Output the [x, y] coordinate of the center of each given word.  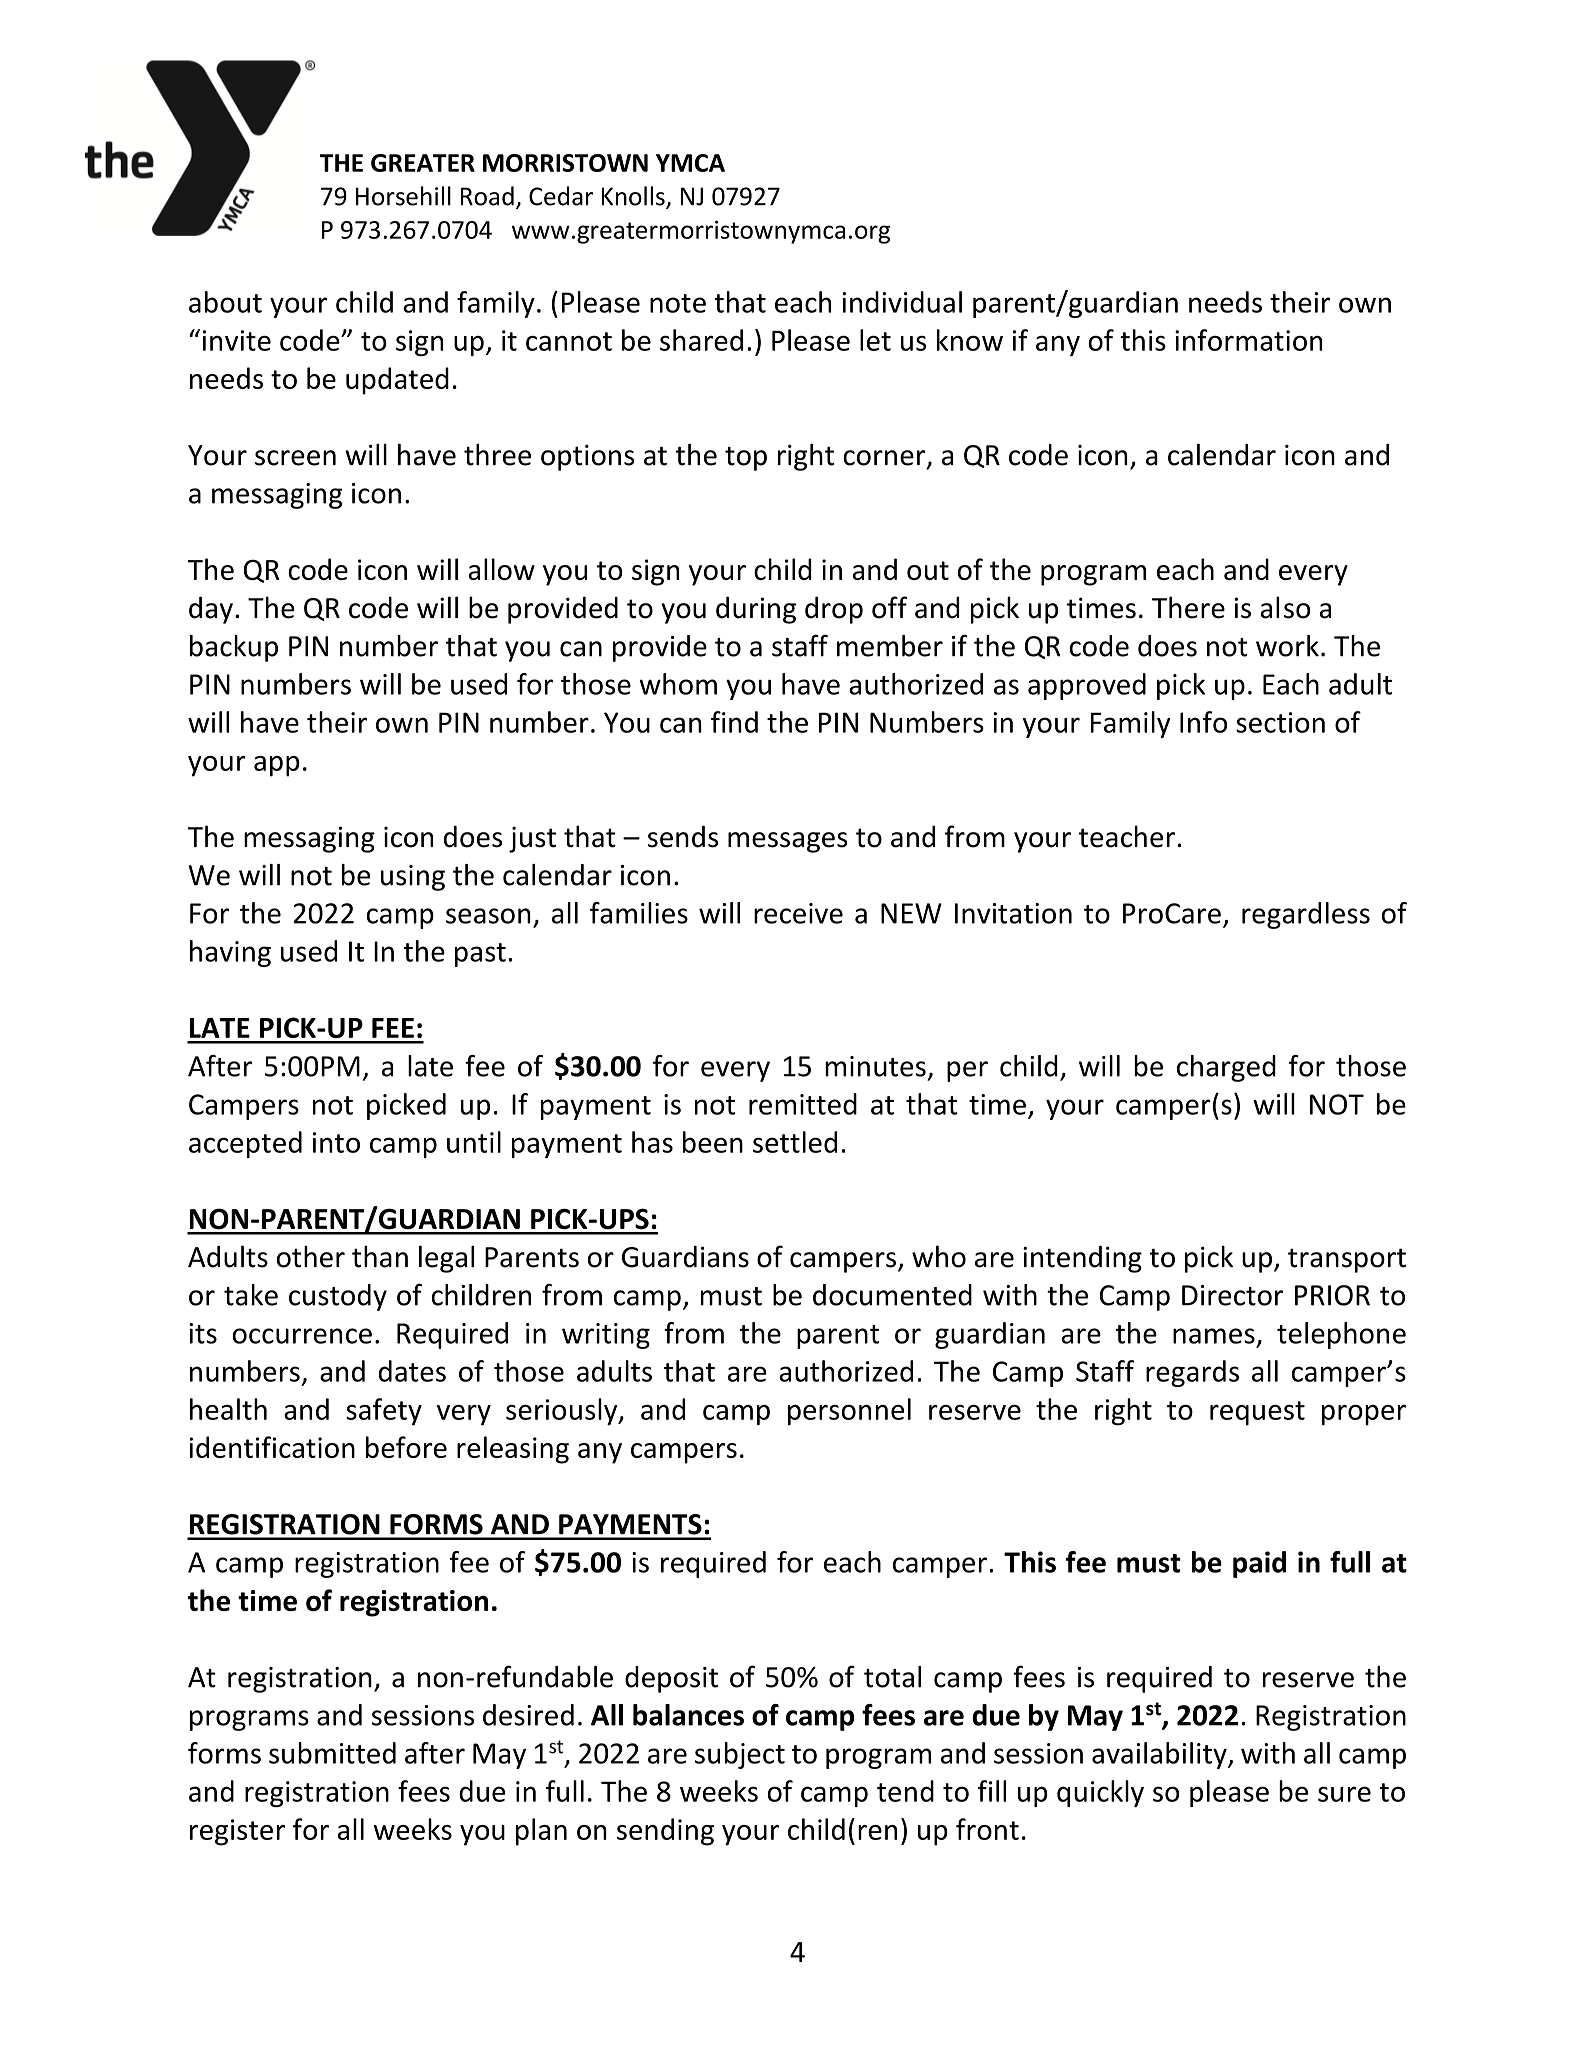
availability [1160, 1755]
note [678, 303]
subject [740, 1755]
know [970, 340]
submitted [332, 1753]
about [225, 302]
